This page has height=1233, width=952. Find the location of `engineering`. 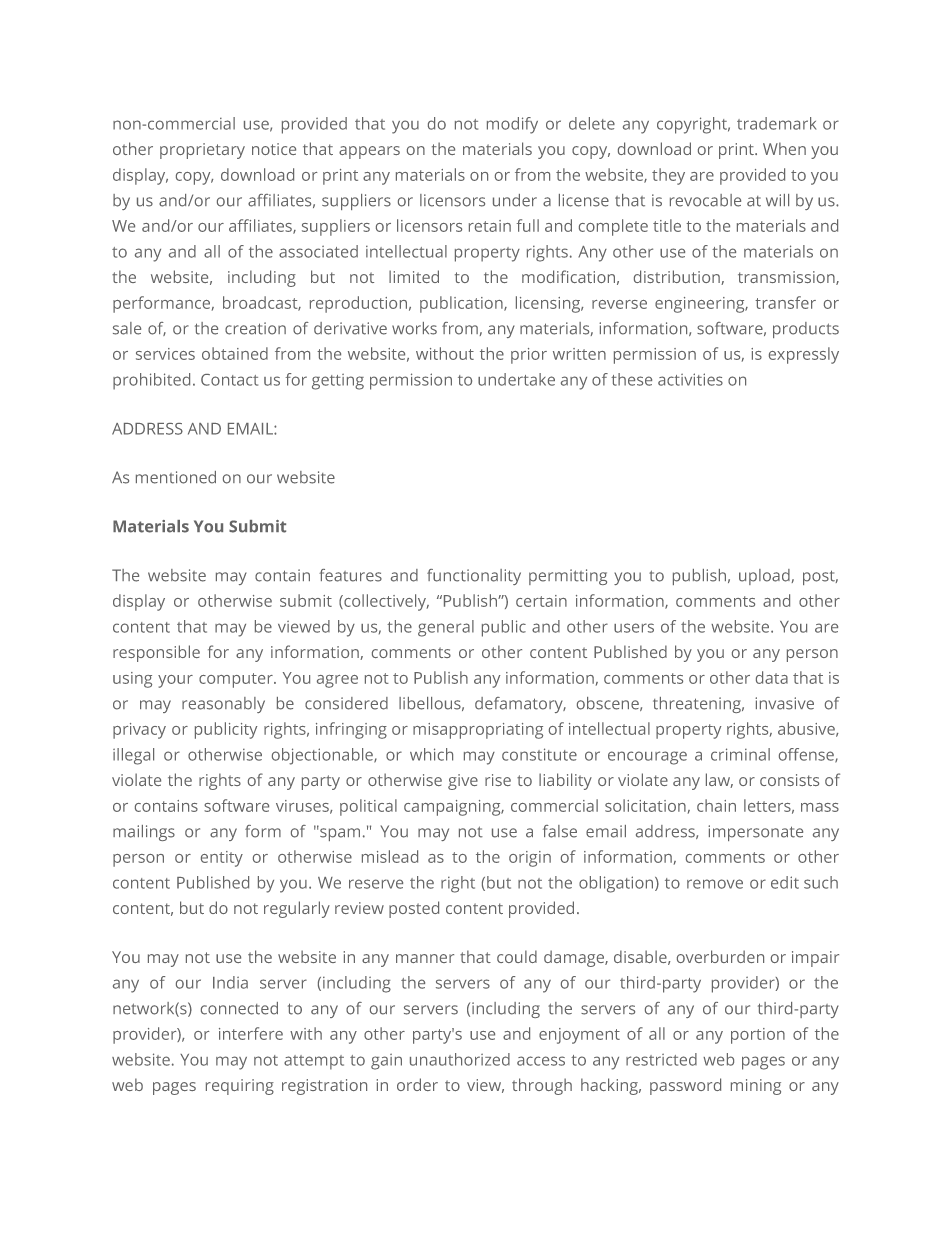

engineering is located at coordinates (701, 305).
